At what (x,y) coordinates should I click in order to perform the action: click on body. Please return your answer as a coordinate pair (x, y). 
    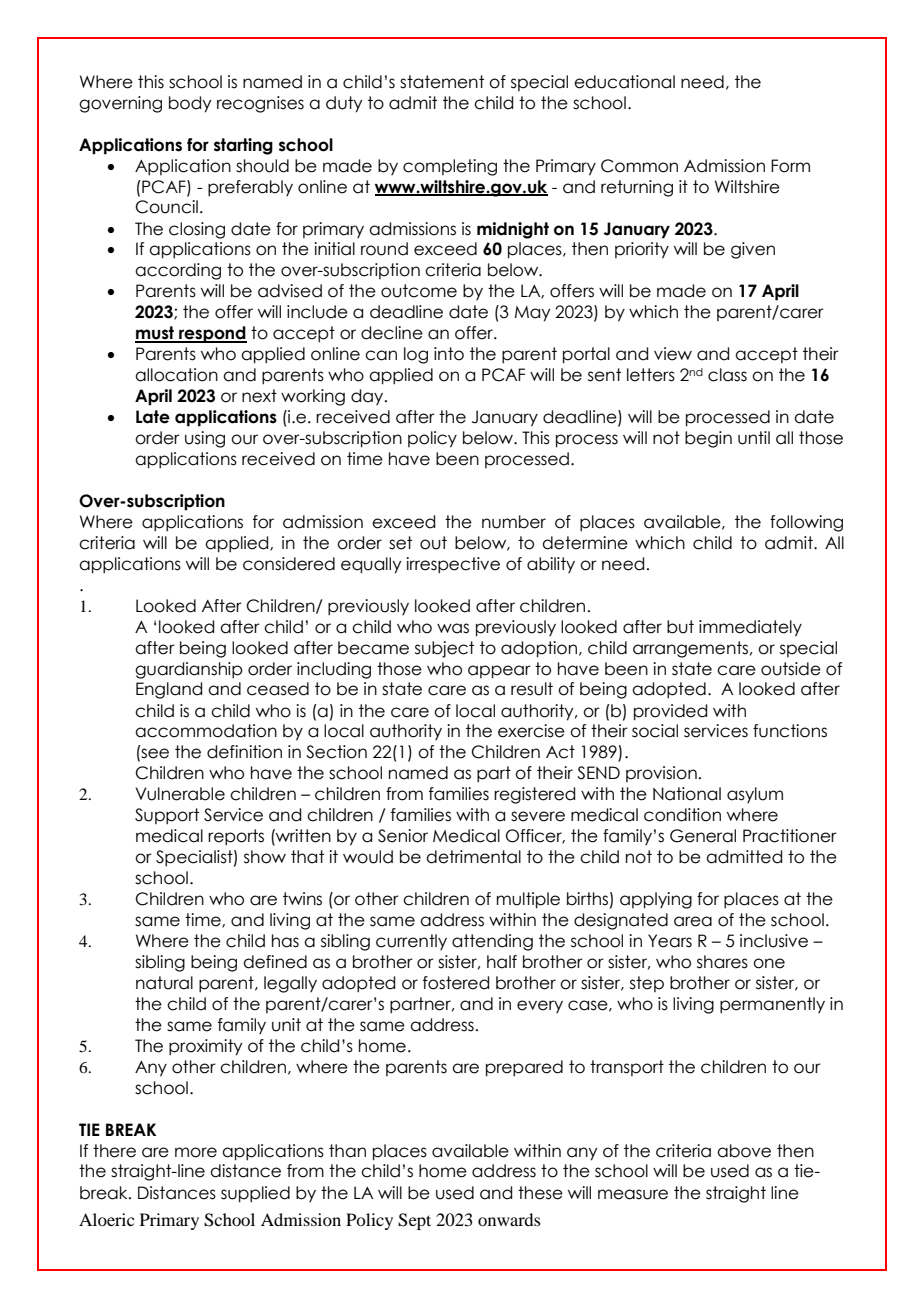
    Looking at the image, I should click on (190, 104).
